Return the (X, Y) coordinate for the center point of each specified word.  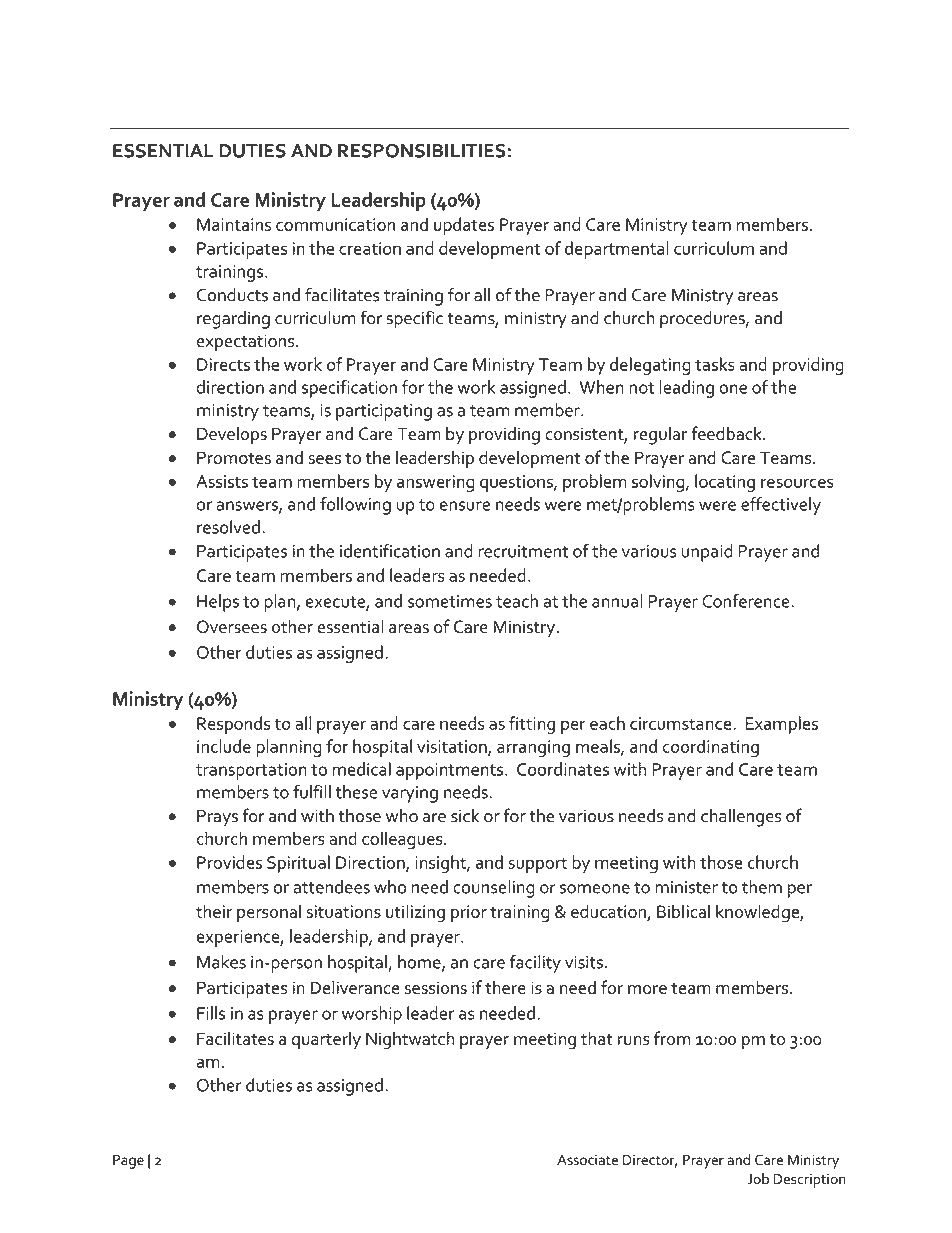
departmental (617, 250)
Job (758, 1179)
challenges (741, 817)
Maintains (234, 224)
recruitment (523, 551)
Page (128, 1162)
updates (464, 226)
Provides (229, 862)
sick (465, 815)
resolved (228, 527)
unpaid (707, 553)
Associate (587, 1160)
